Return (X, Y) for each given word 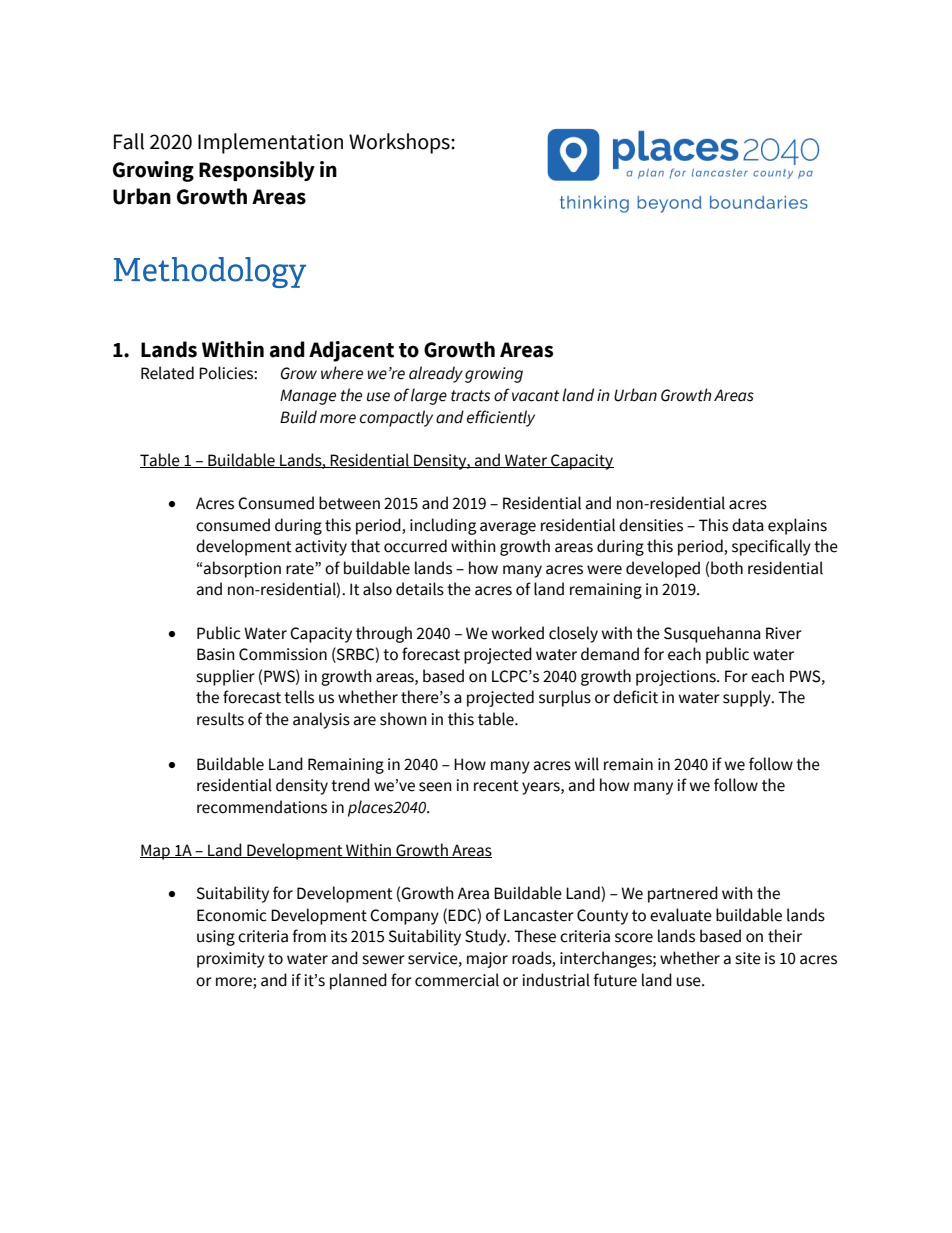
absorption (242, 569)
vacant (535, 396)
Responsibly (257, 171)
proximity (231, 960)
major (487, 960)
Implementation (270, 143)
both (727, 568)
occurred (415, 546)
